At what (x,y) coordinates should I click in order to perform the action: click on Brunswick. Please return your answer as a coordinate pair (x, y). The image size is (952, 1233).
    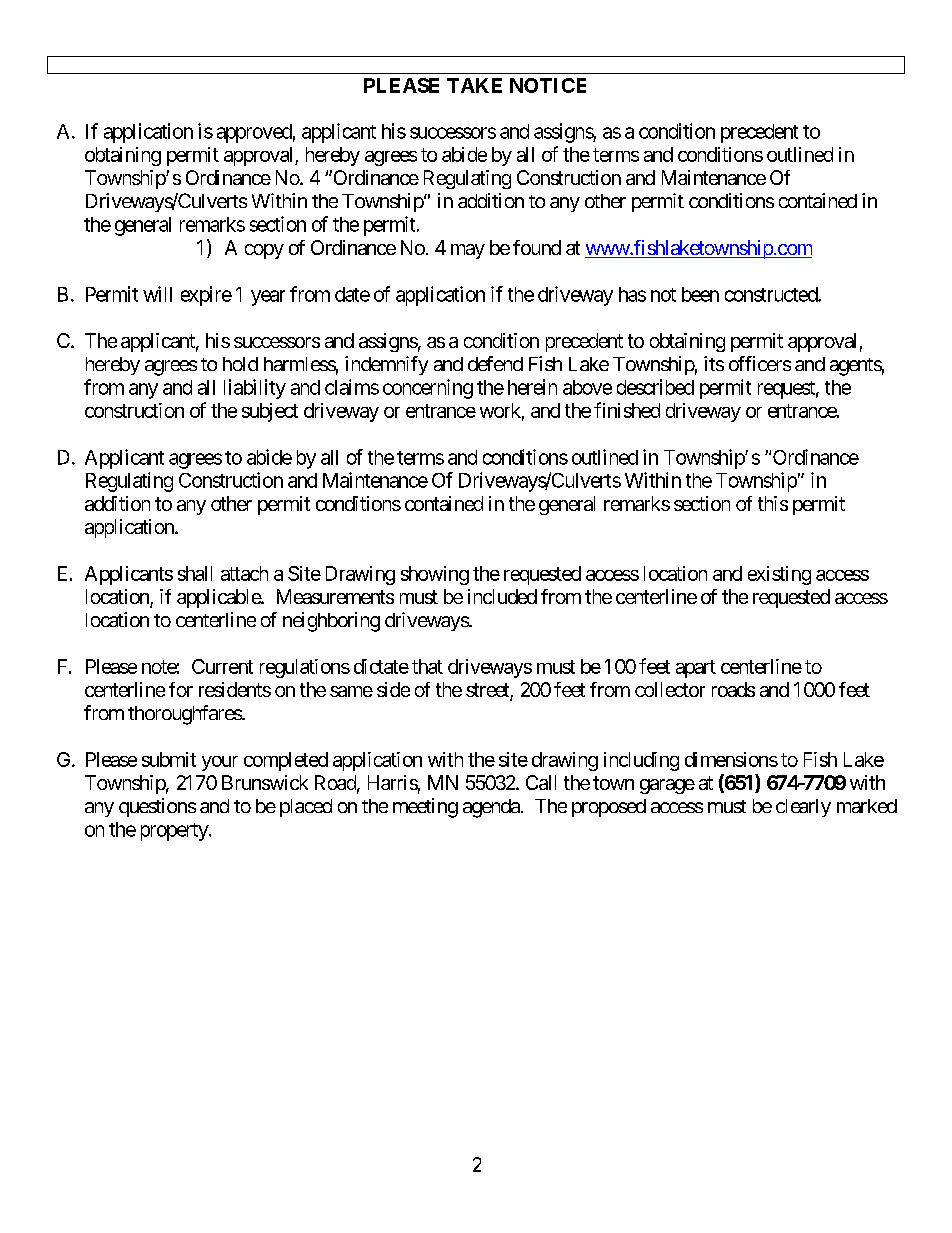
    Looking at the image, I should click on (265, 782).
